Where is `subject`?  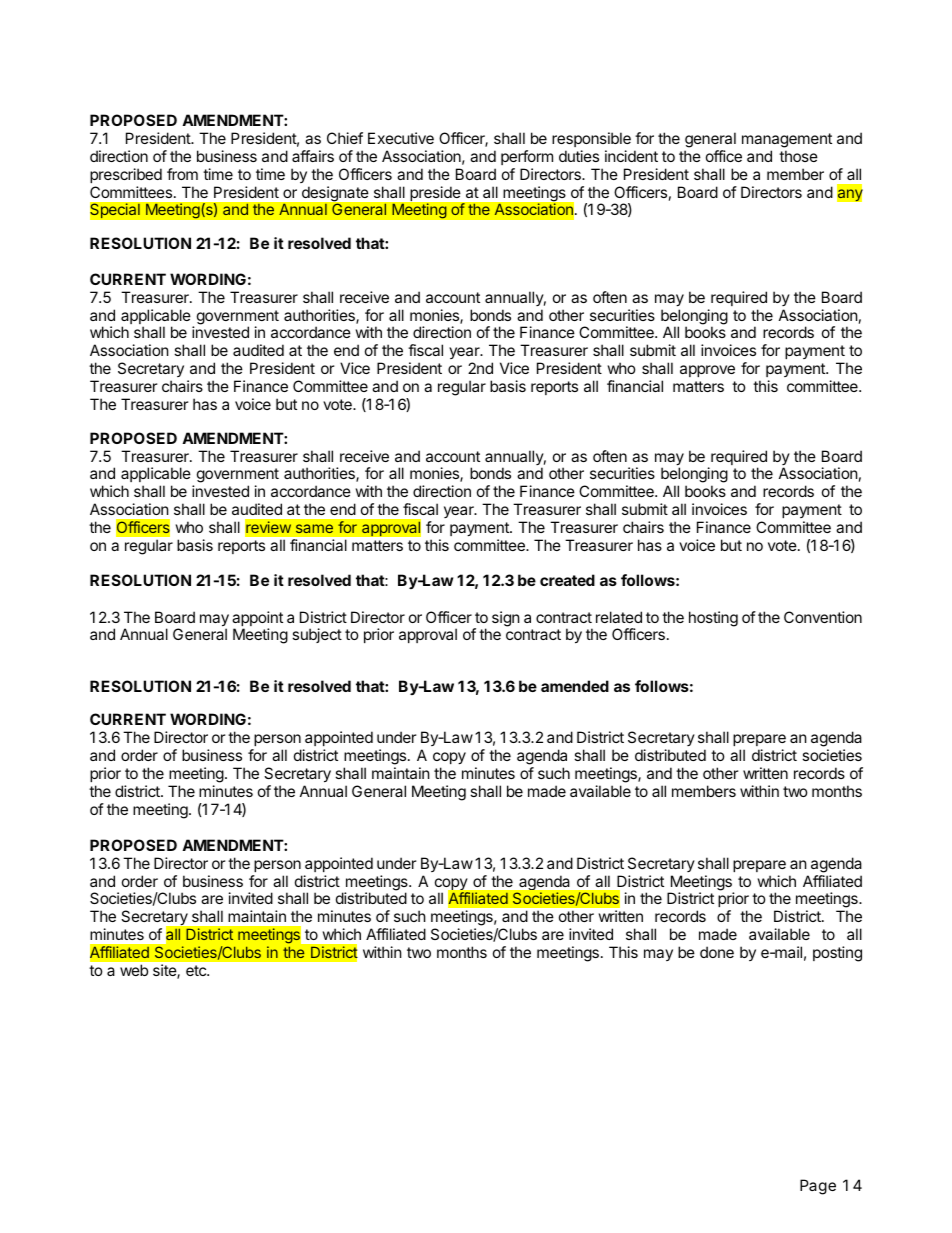
subject is located at coordinates (317, 635).
